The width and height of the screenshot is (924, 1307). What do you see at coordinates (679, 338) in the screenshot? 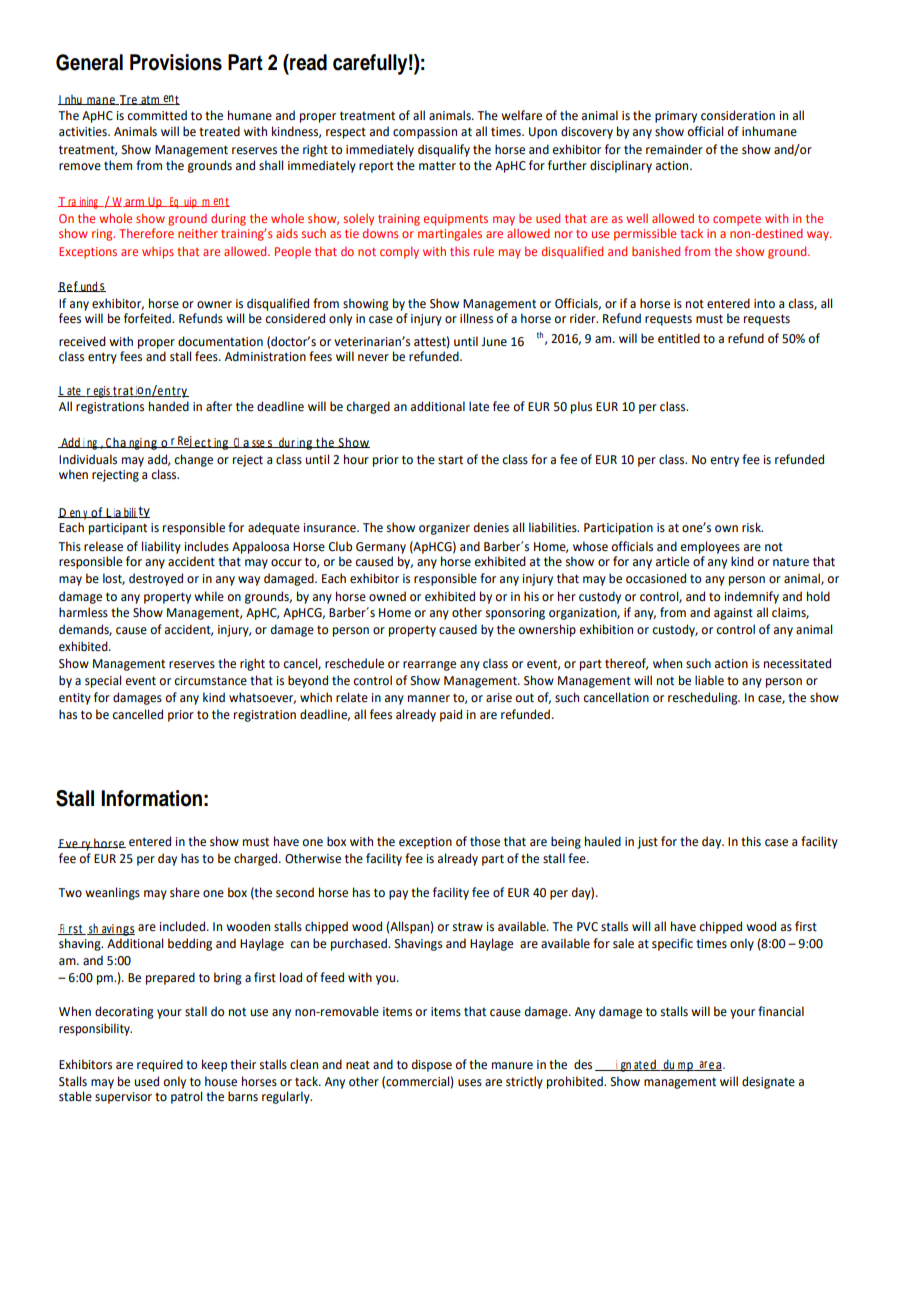
I see `entitled` at bounding box center [679, 338].
